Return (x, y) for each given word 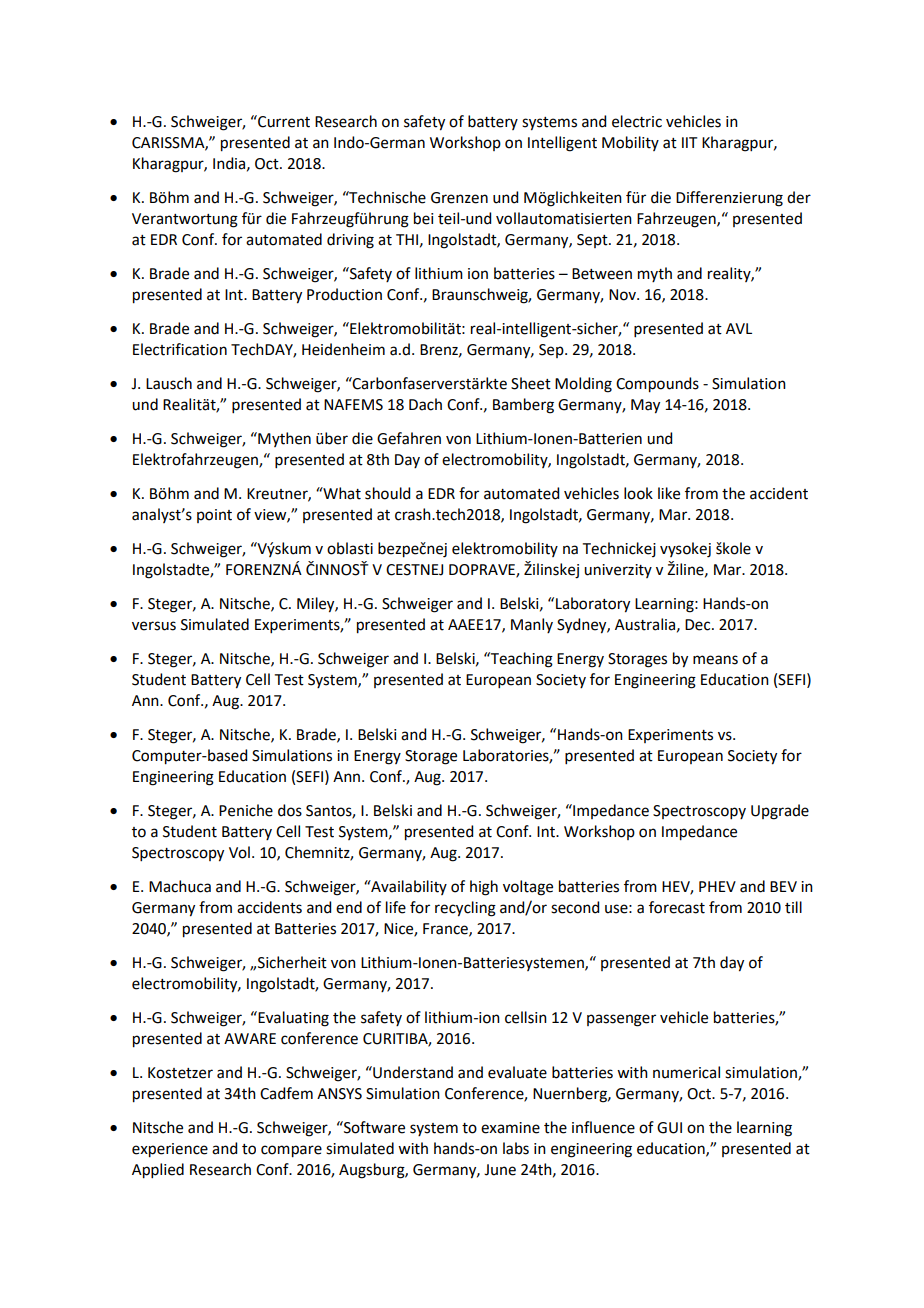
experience (170, 1150)
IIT (690, 142)
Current (283, 121)
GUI (669, 1128)
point (214, 516)
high (484, 888)
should (387, 493)
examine (510, 1128)
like (669, 493)
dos (290, 810)
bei (423, 218)
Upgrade (780, 812)
